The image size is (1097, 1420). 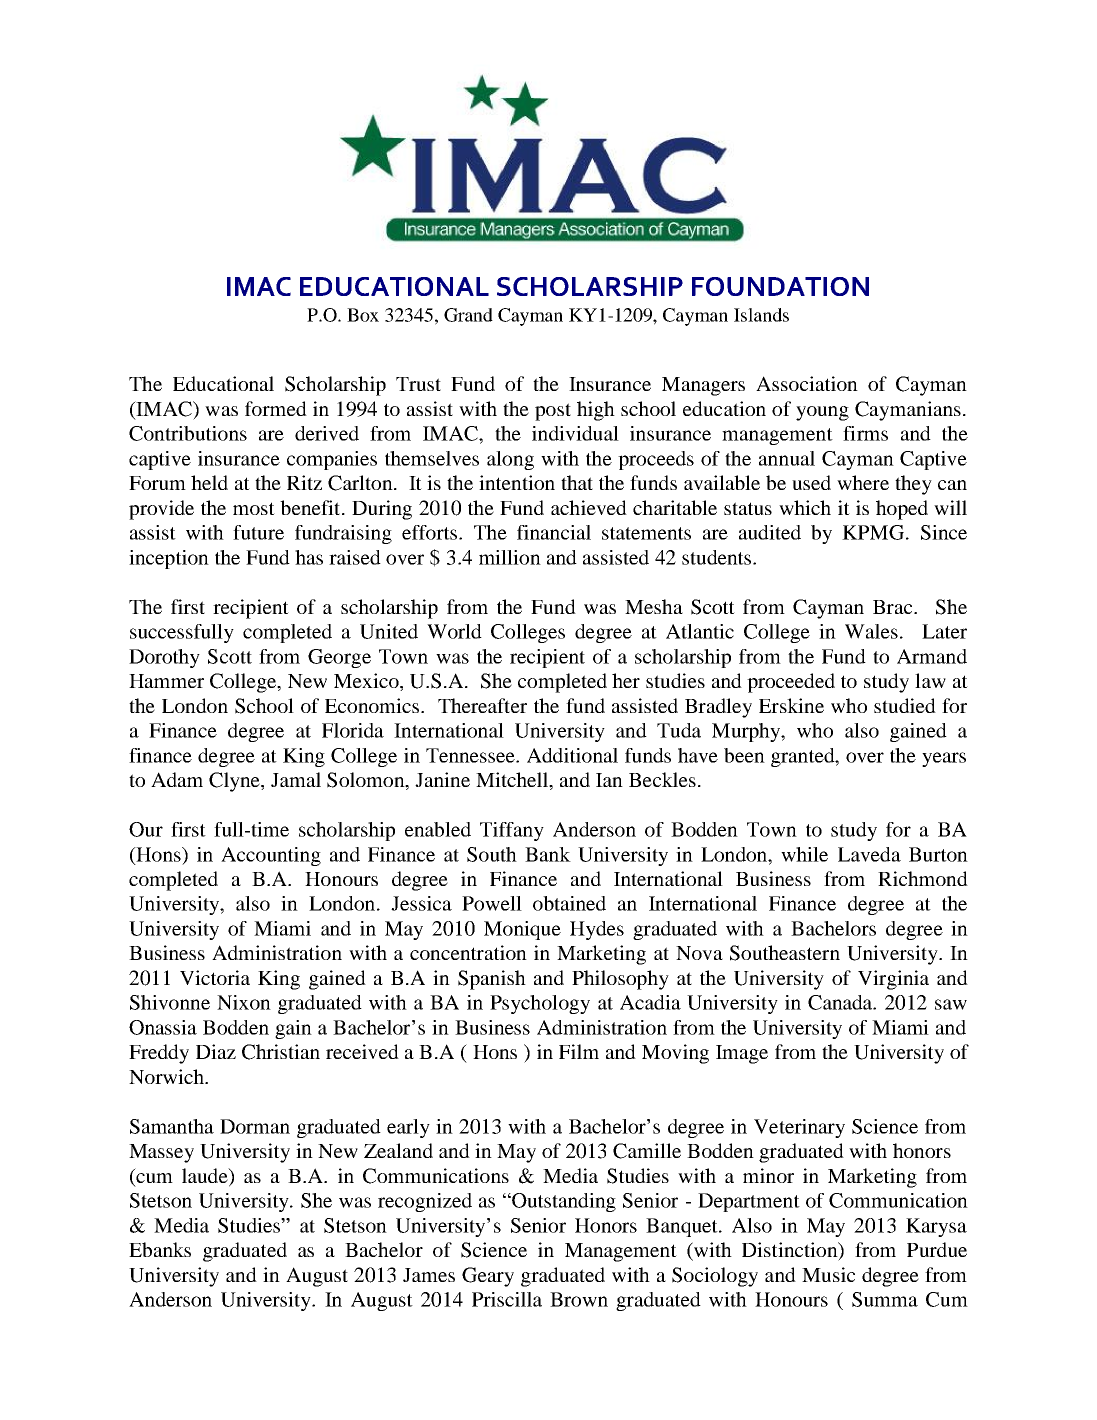 What do you see at coordinates (468, 315) in the document?
I see `Grand` at bounding box center [468, 315].
